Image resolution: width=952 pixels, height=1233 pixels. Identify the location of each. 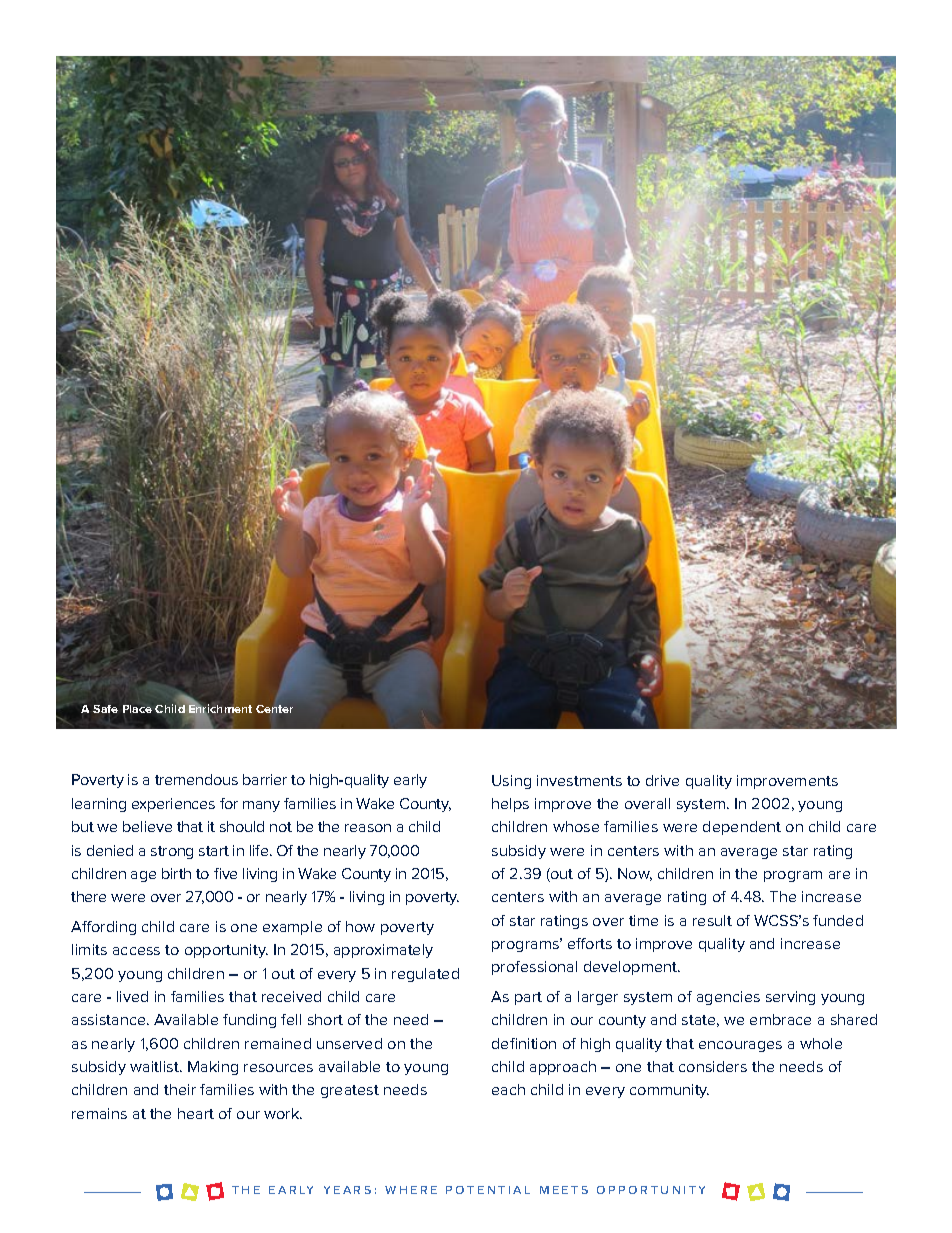
(508, 1089).
